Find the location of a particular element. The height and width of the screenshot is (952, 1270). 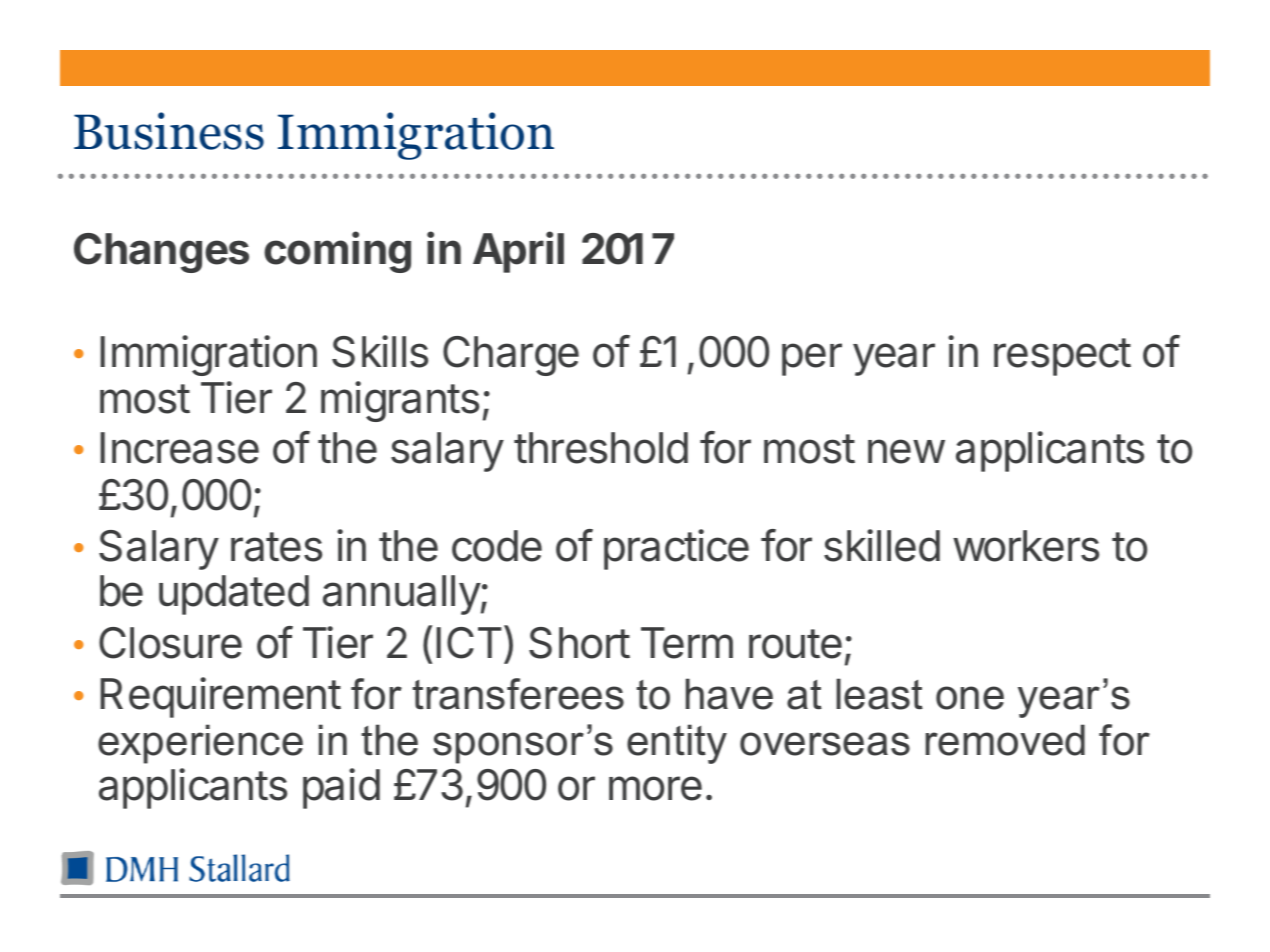

Increase is located at coordinates (179, 448).
